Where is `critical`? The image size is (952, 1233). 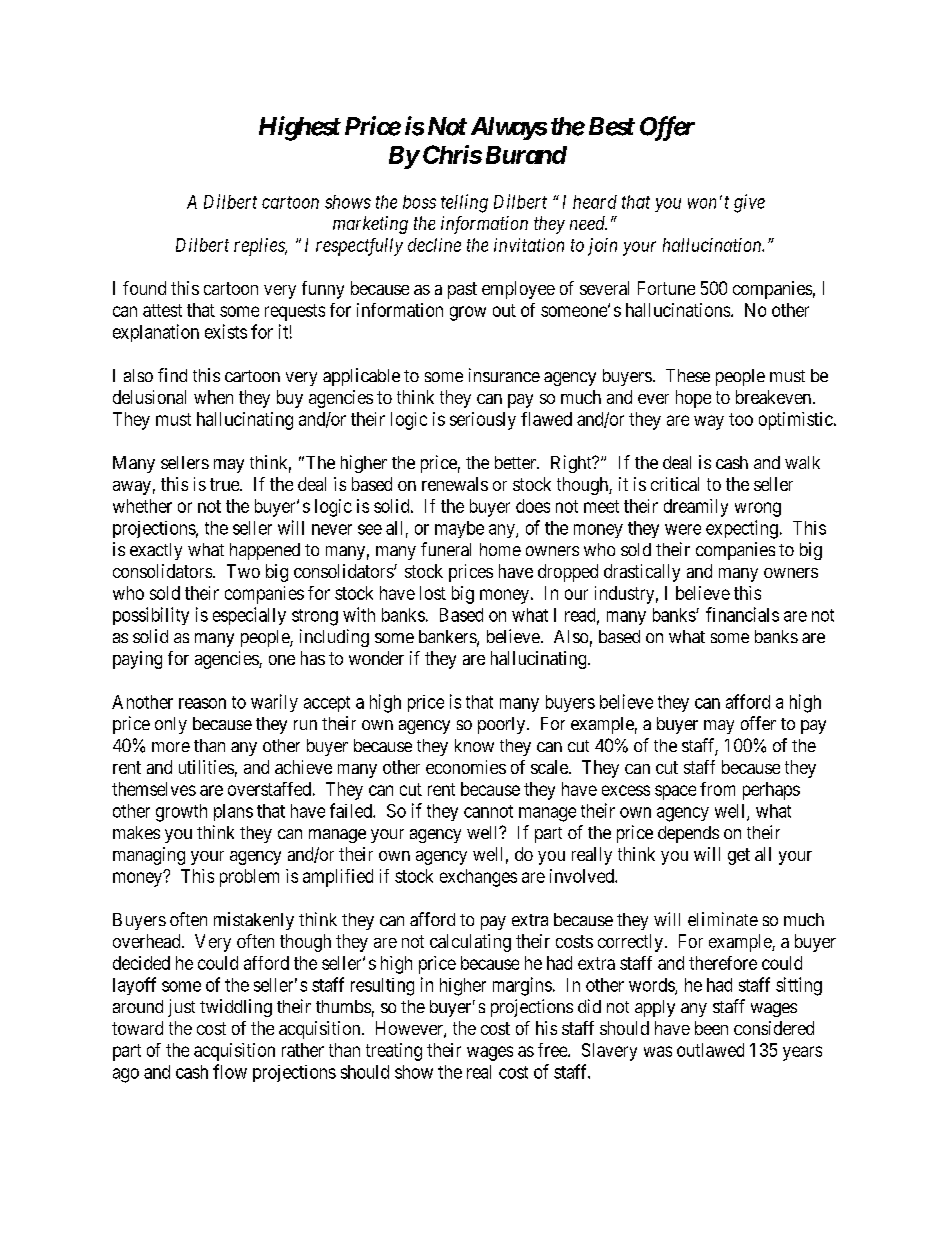 critical is located at coordinates (675, 484).
